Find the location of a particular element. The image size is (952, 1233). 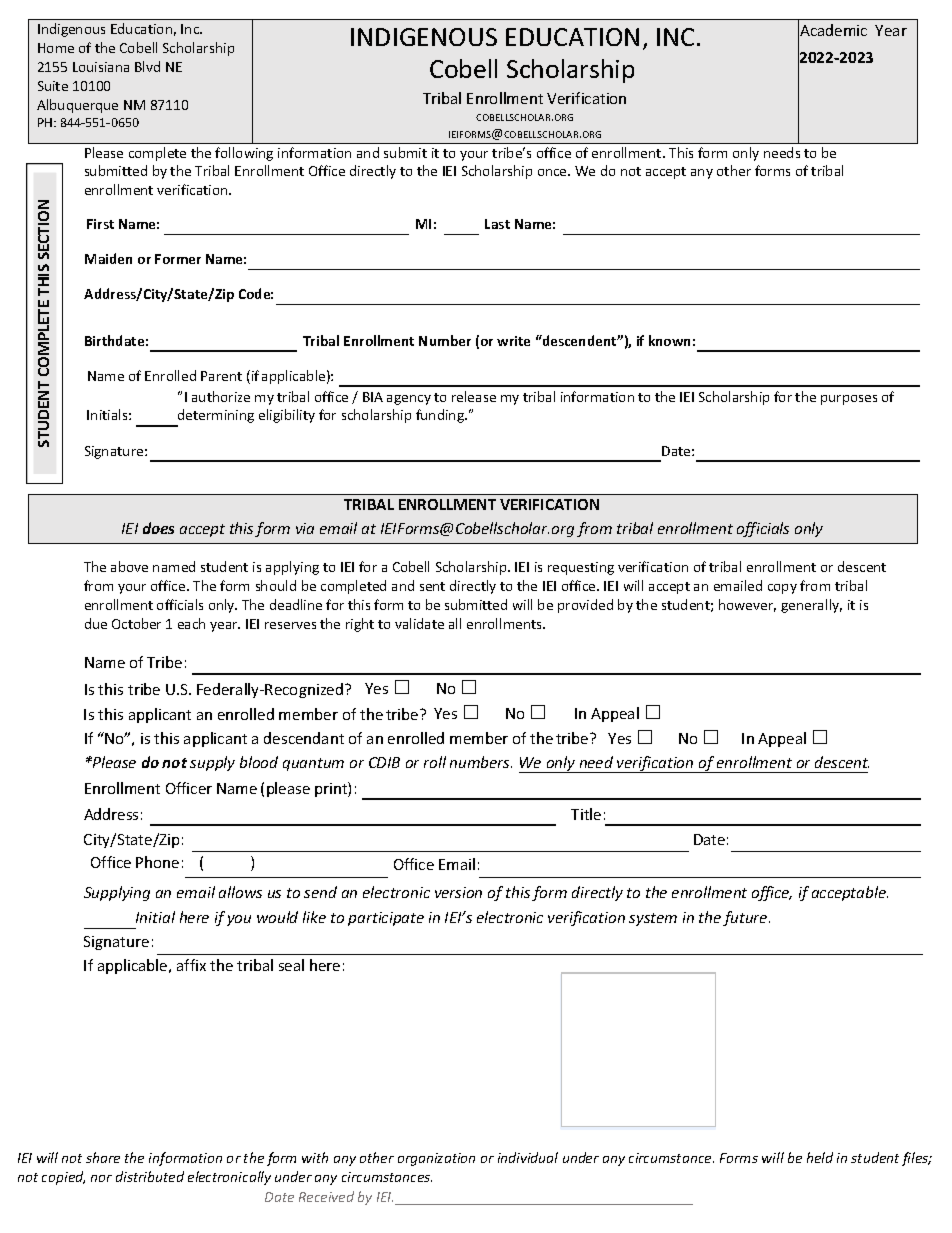

Phone is located at coordinates (157, 862).
